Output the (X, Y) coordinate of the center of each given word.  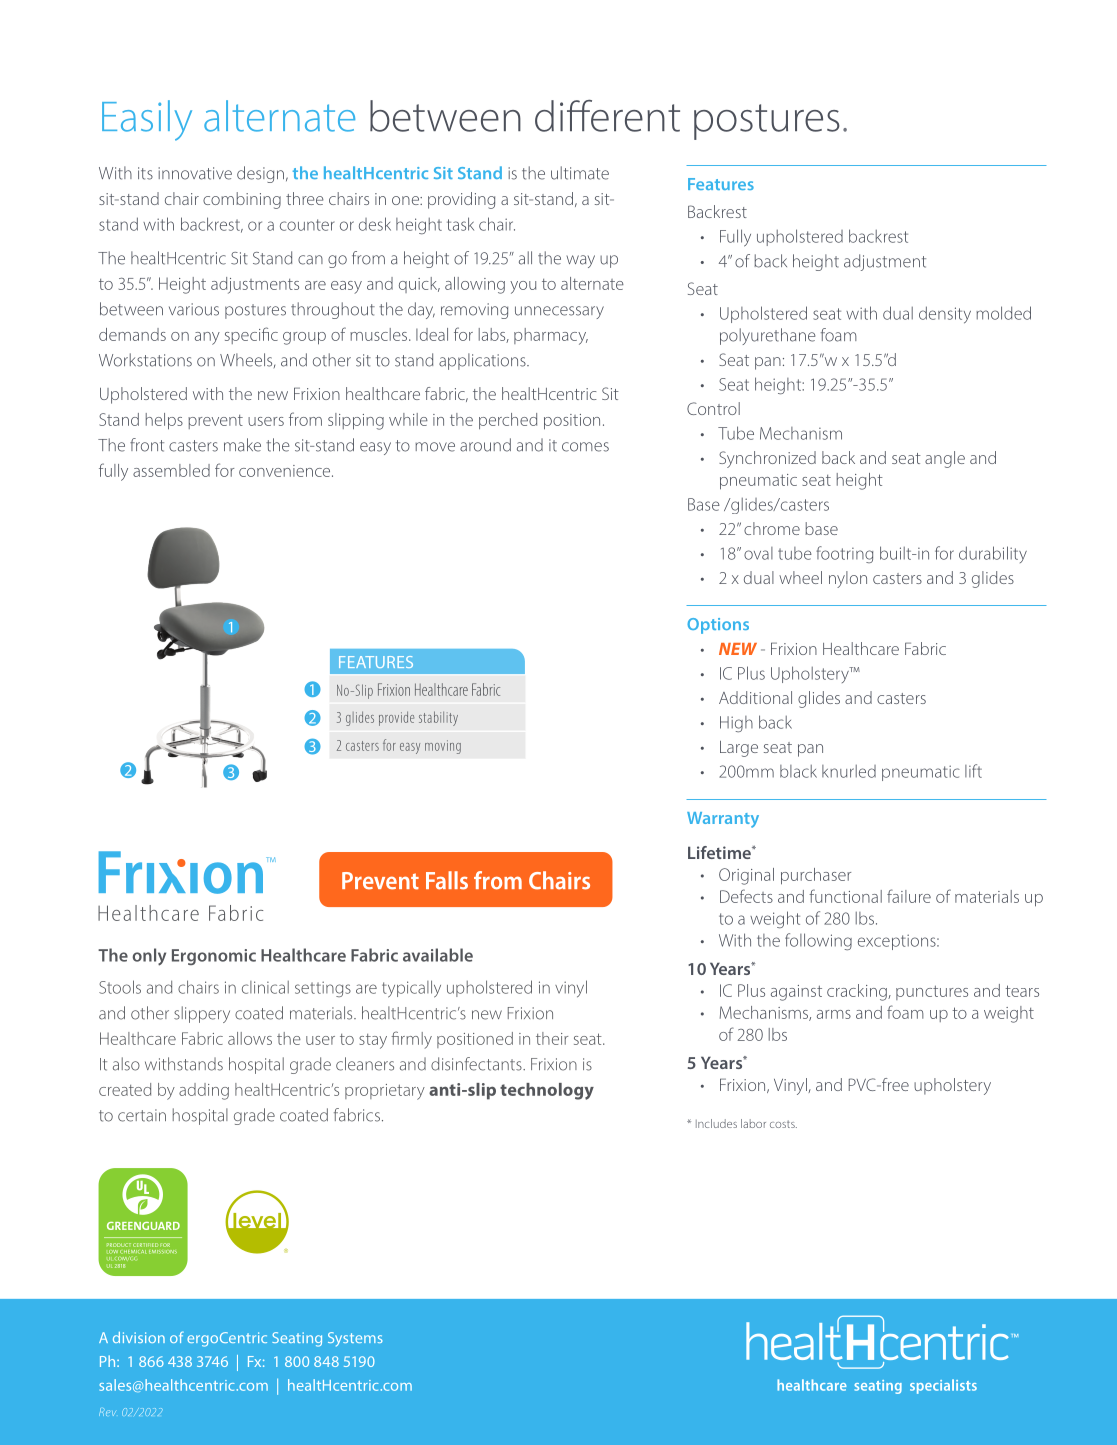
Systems (355, 1339)
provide (396, 718)
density (945, 314)
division (139, 1337)
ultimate (580, 173)
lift (973, 771)
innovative (195, 173)
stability (438, 718)
